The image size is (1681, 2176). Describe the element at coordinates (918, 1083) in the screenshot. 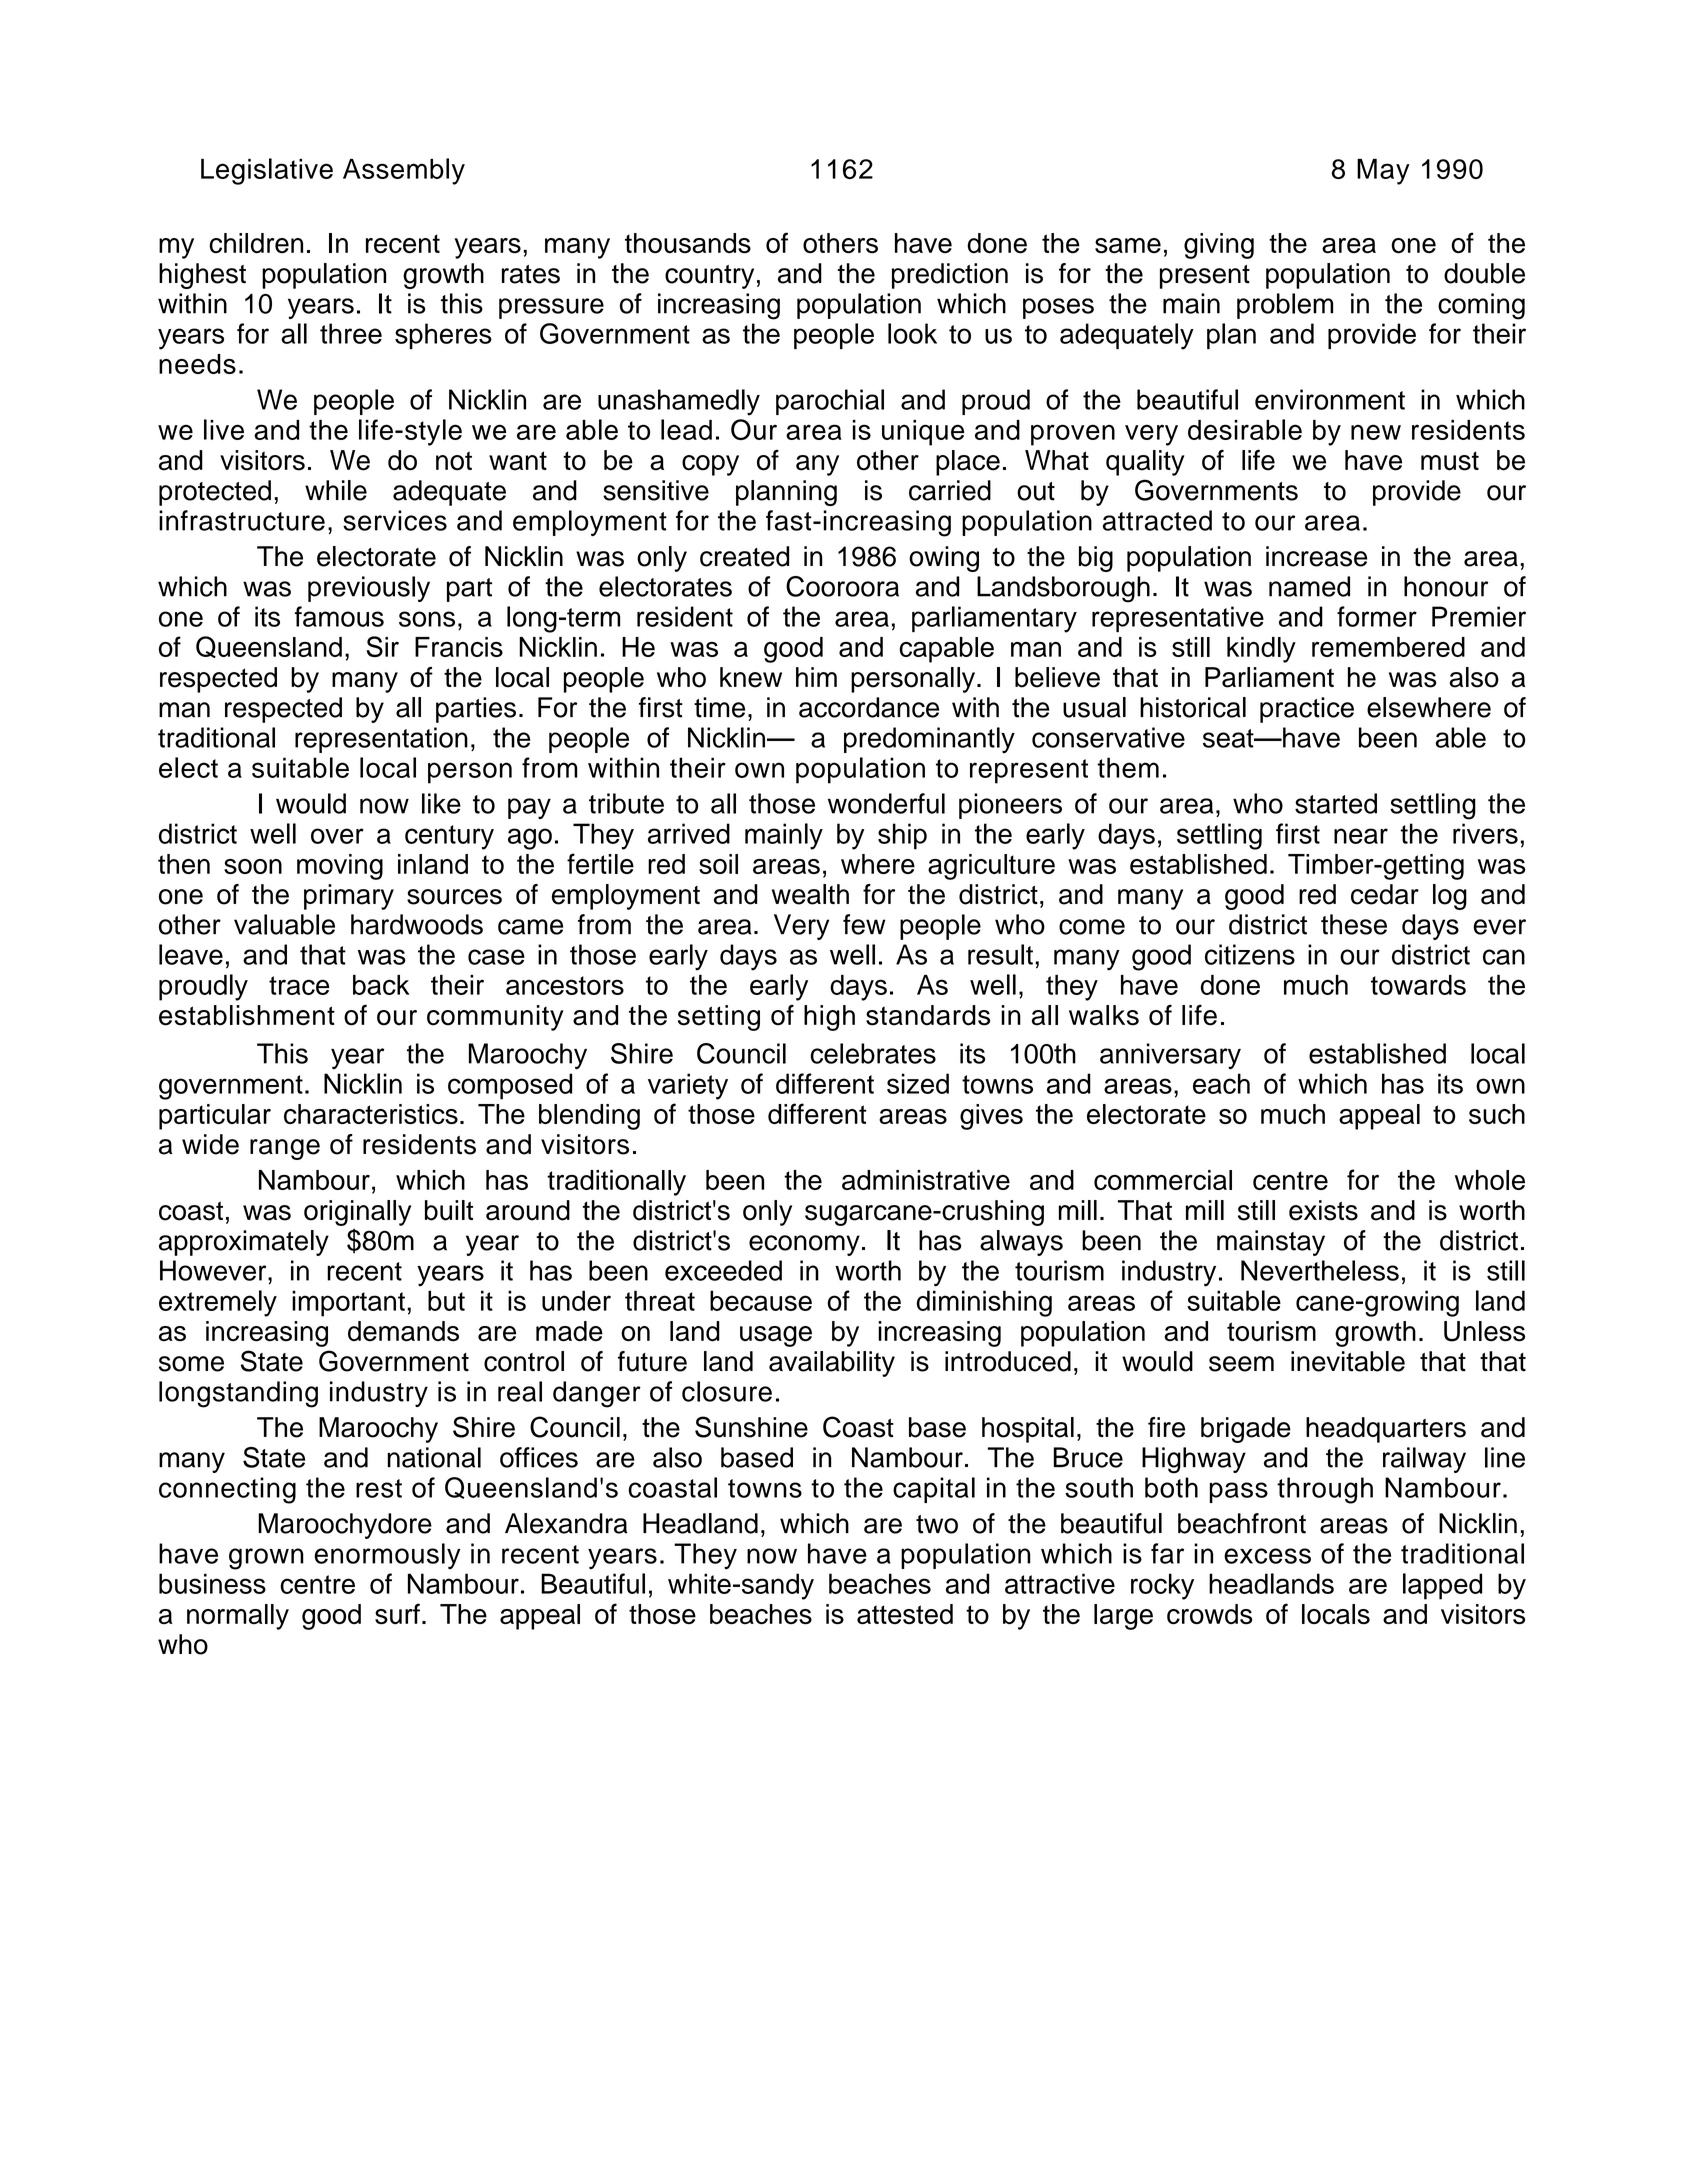

I see `sized` at that location.
